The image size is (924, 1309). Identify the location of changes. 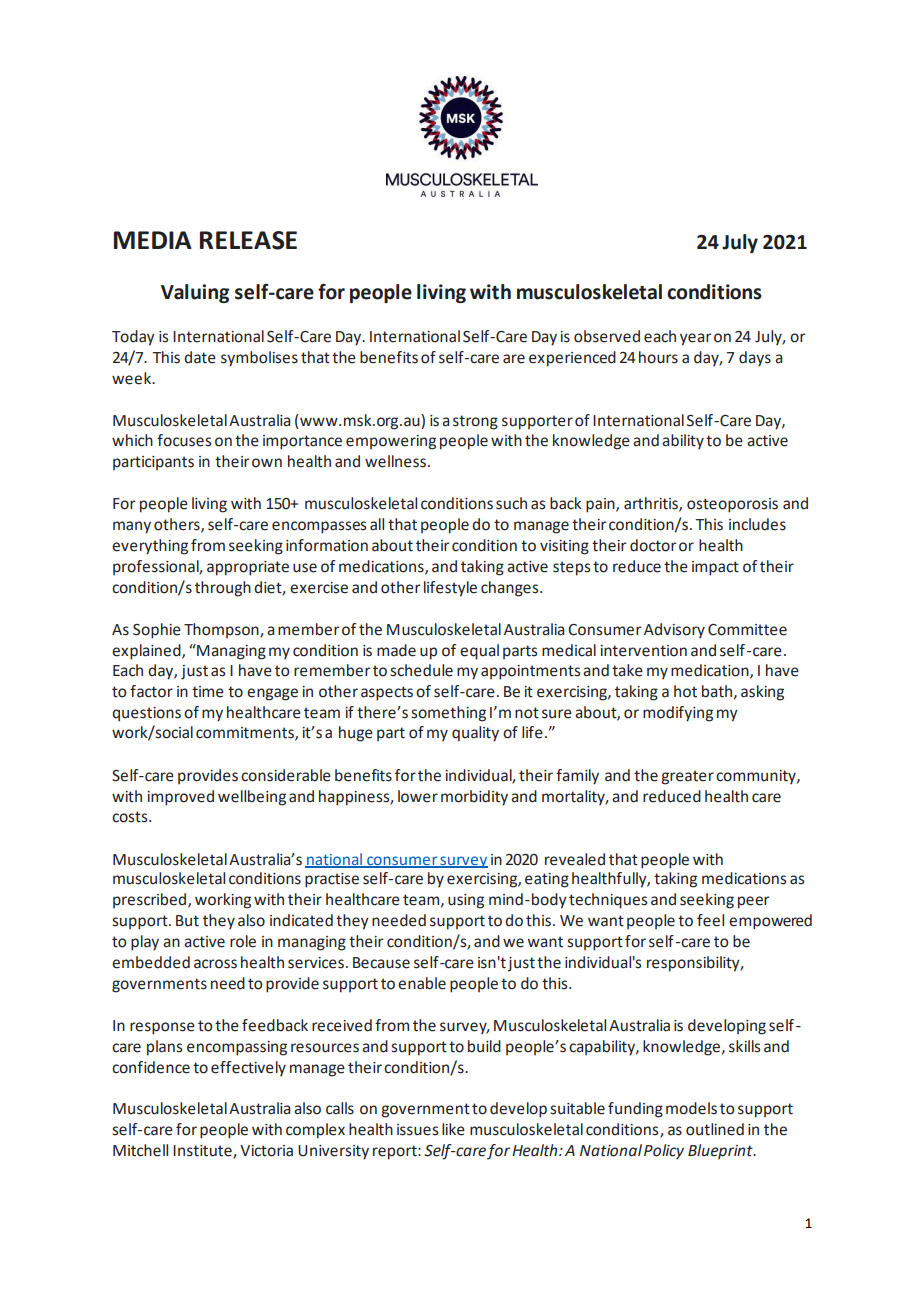
(511, 589).
